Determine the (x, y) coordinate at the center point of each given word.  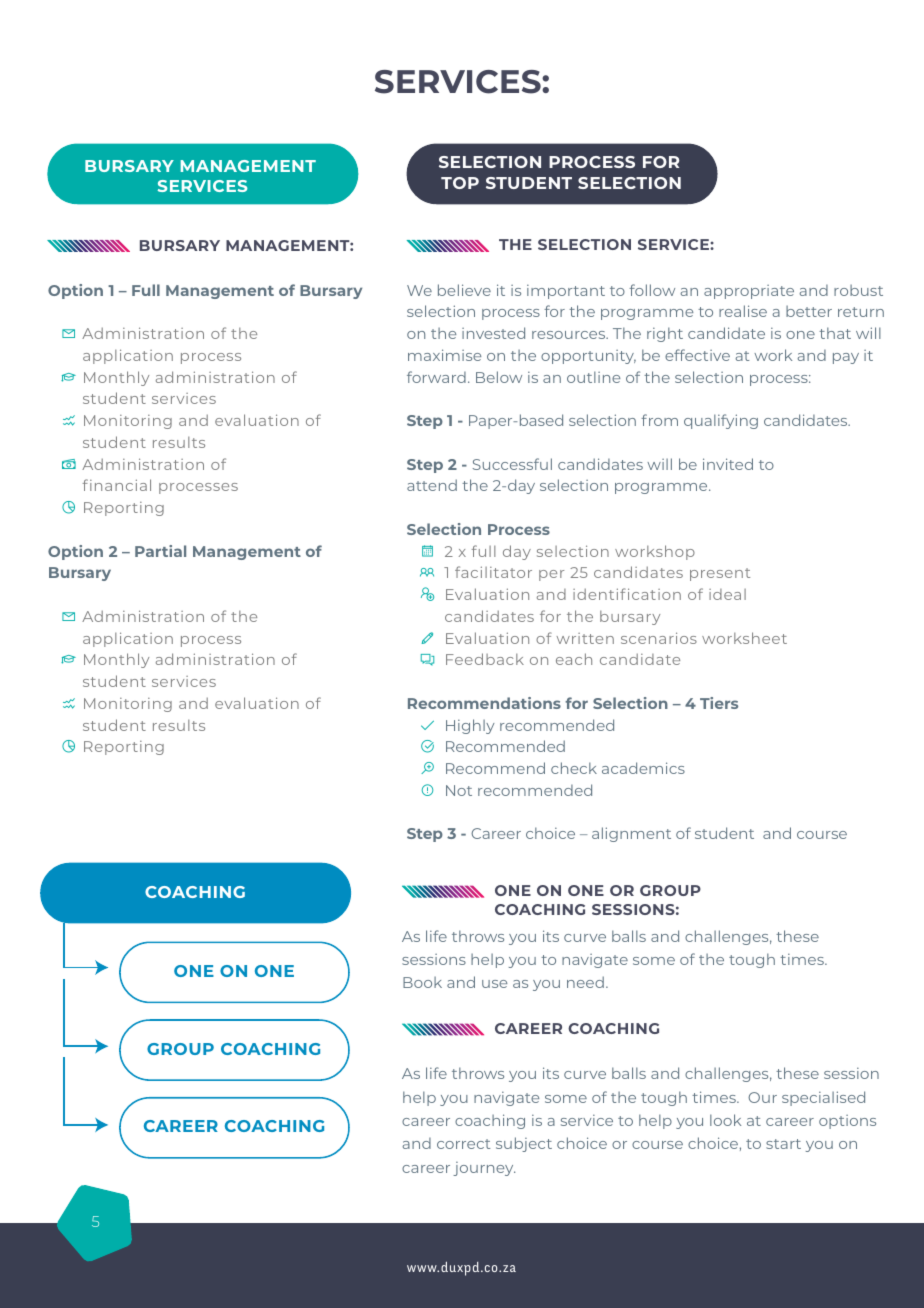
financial (117, 485)
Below (499, 377)
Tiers (719, 703)
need (585, 982)
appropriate (749, 292)
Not (459, 790)
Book (422, 982)
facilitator (493, 572)
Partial (160, 551)
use (494, 984)
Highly (470, 726)
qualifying (721, 421)
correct (463, 1144)
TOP (460, 183)
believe (464, 290)
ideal (727, 594)
